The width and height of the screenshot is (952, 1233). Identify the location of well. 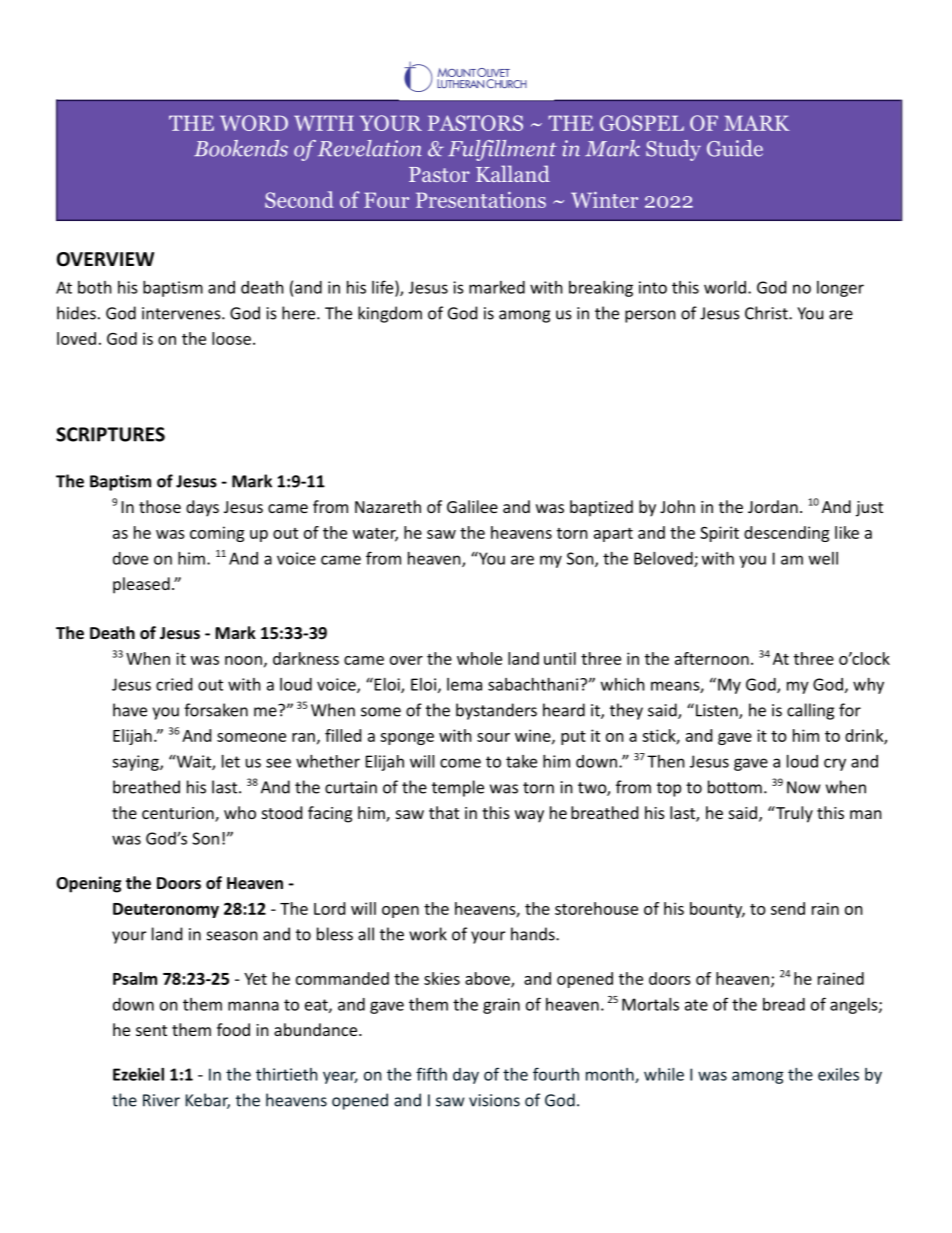
(823, 558).
